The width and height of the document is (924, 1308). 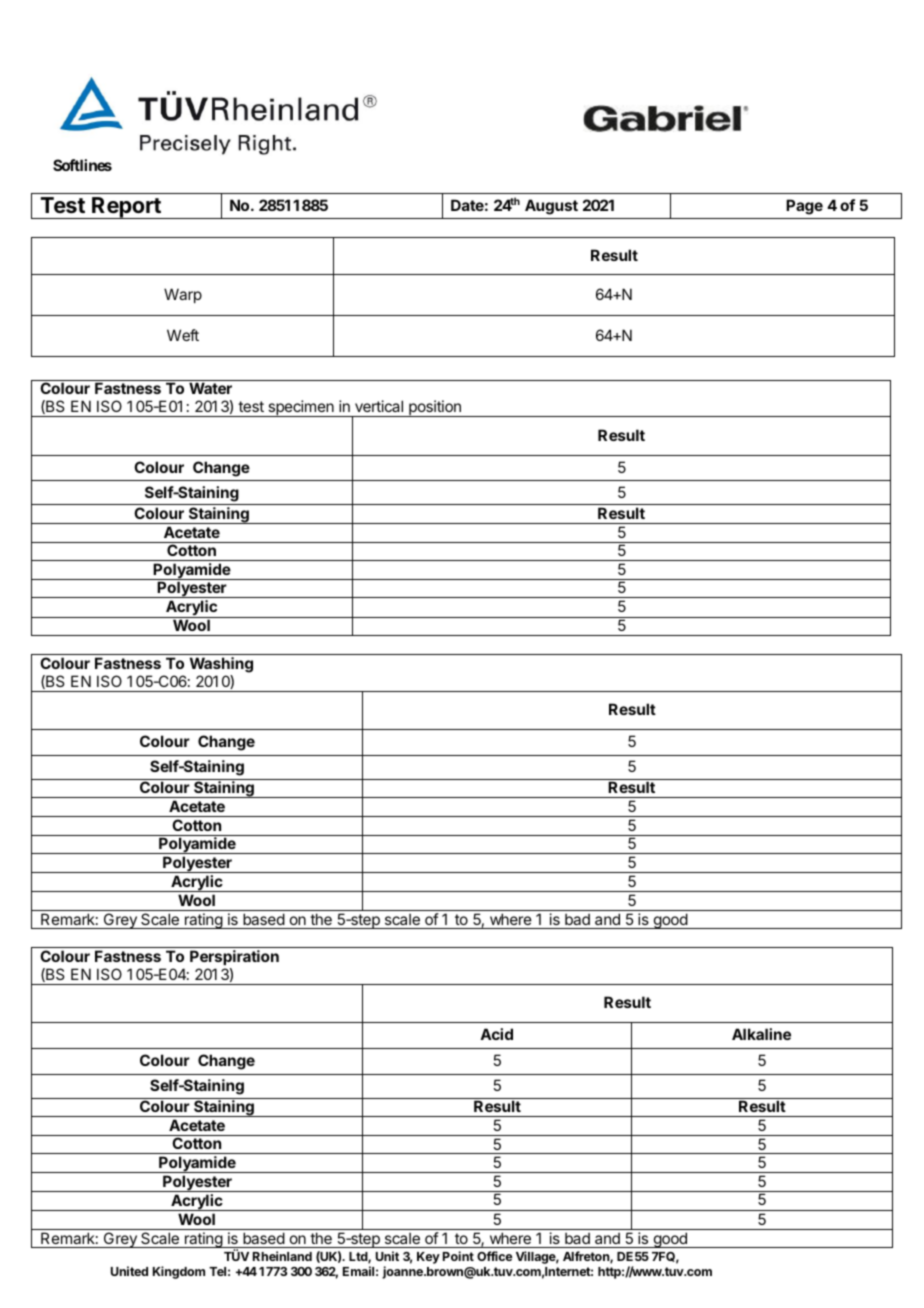 I want to click on Acid, so click(x=496, y=1034).
